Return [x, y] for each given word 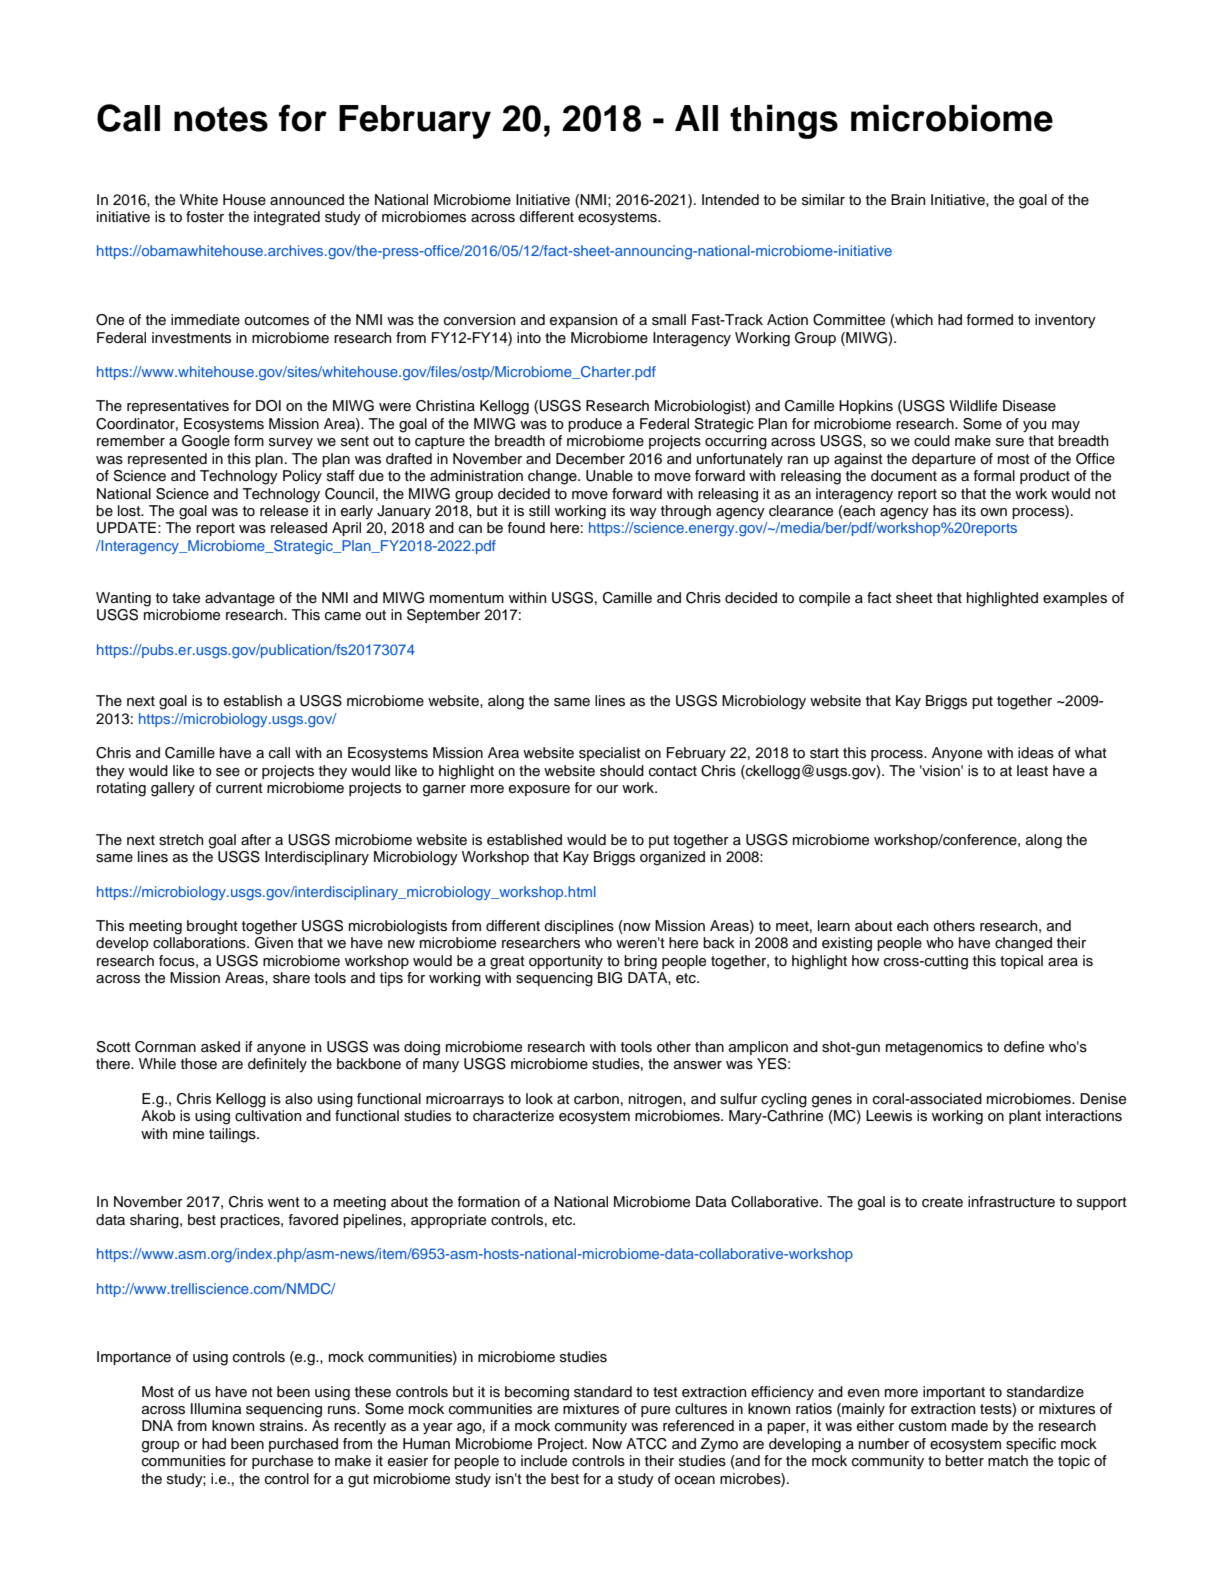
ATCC [646, 1444]
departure [944, 460]
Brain [908, 199]
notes [221, 119]
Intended [730, 200]
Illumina [216, 1409]
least [1032, 771]
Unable [609, 476]
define [1024, 1047]
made [970, 1426]
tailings [233, 1135]
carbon [596, 1099]
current [239, 788]
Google [206, 442]
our [607, 789]
